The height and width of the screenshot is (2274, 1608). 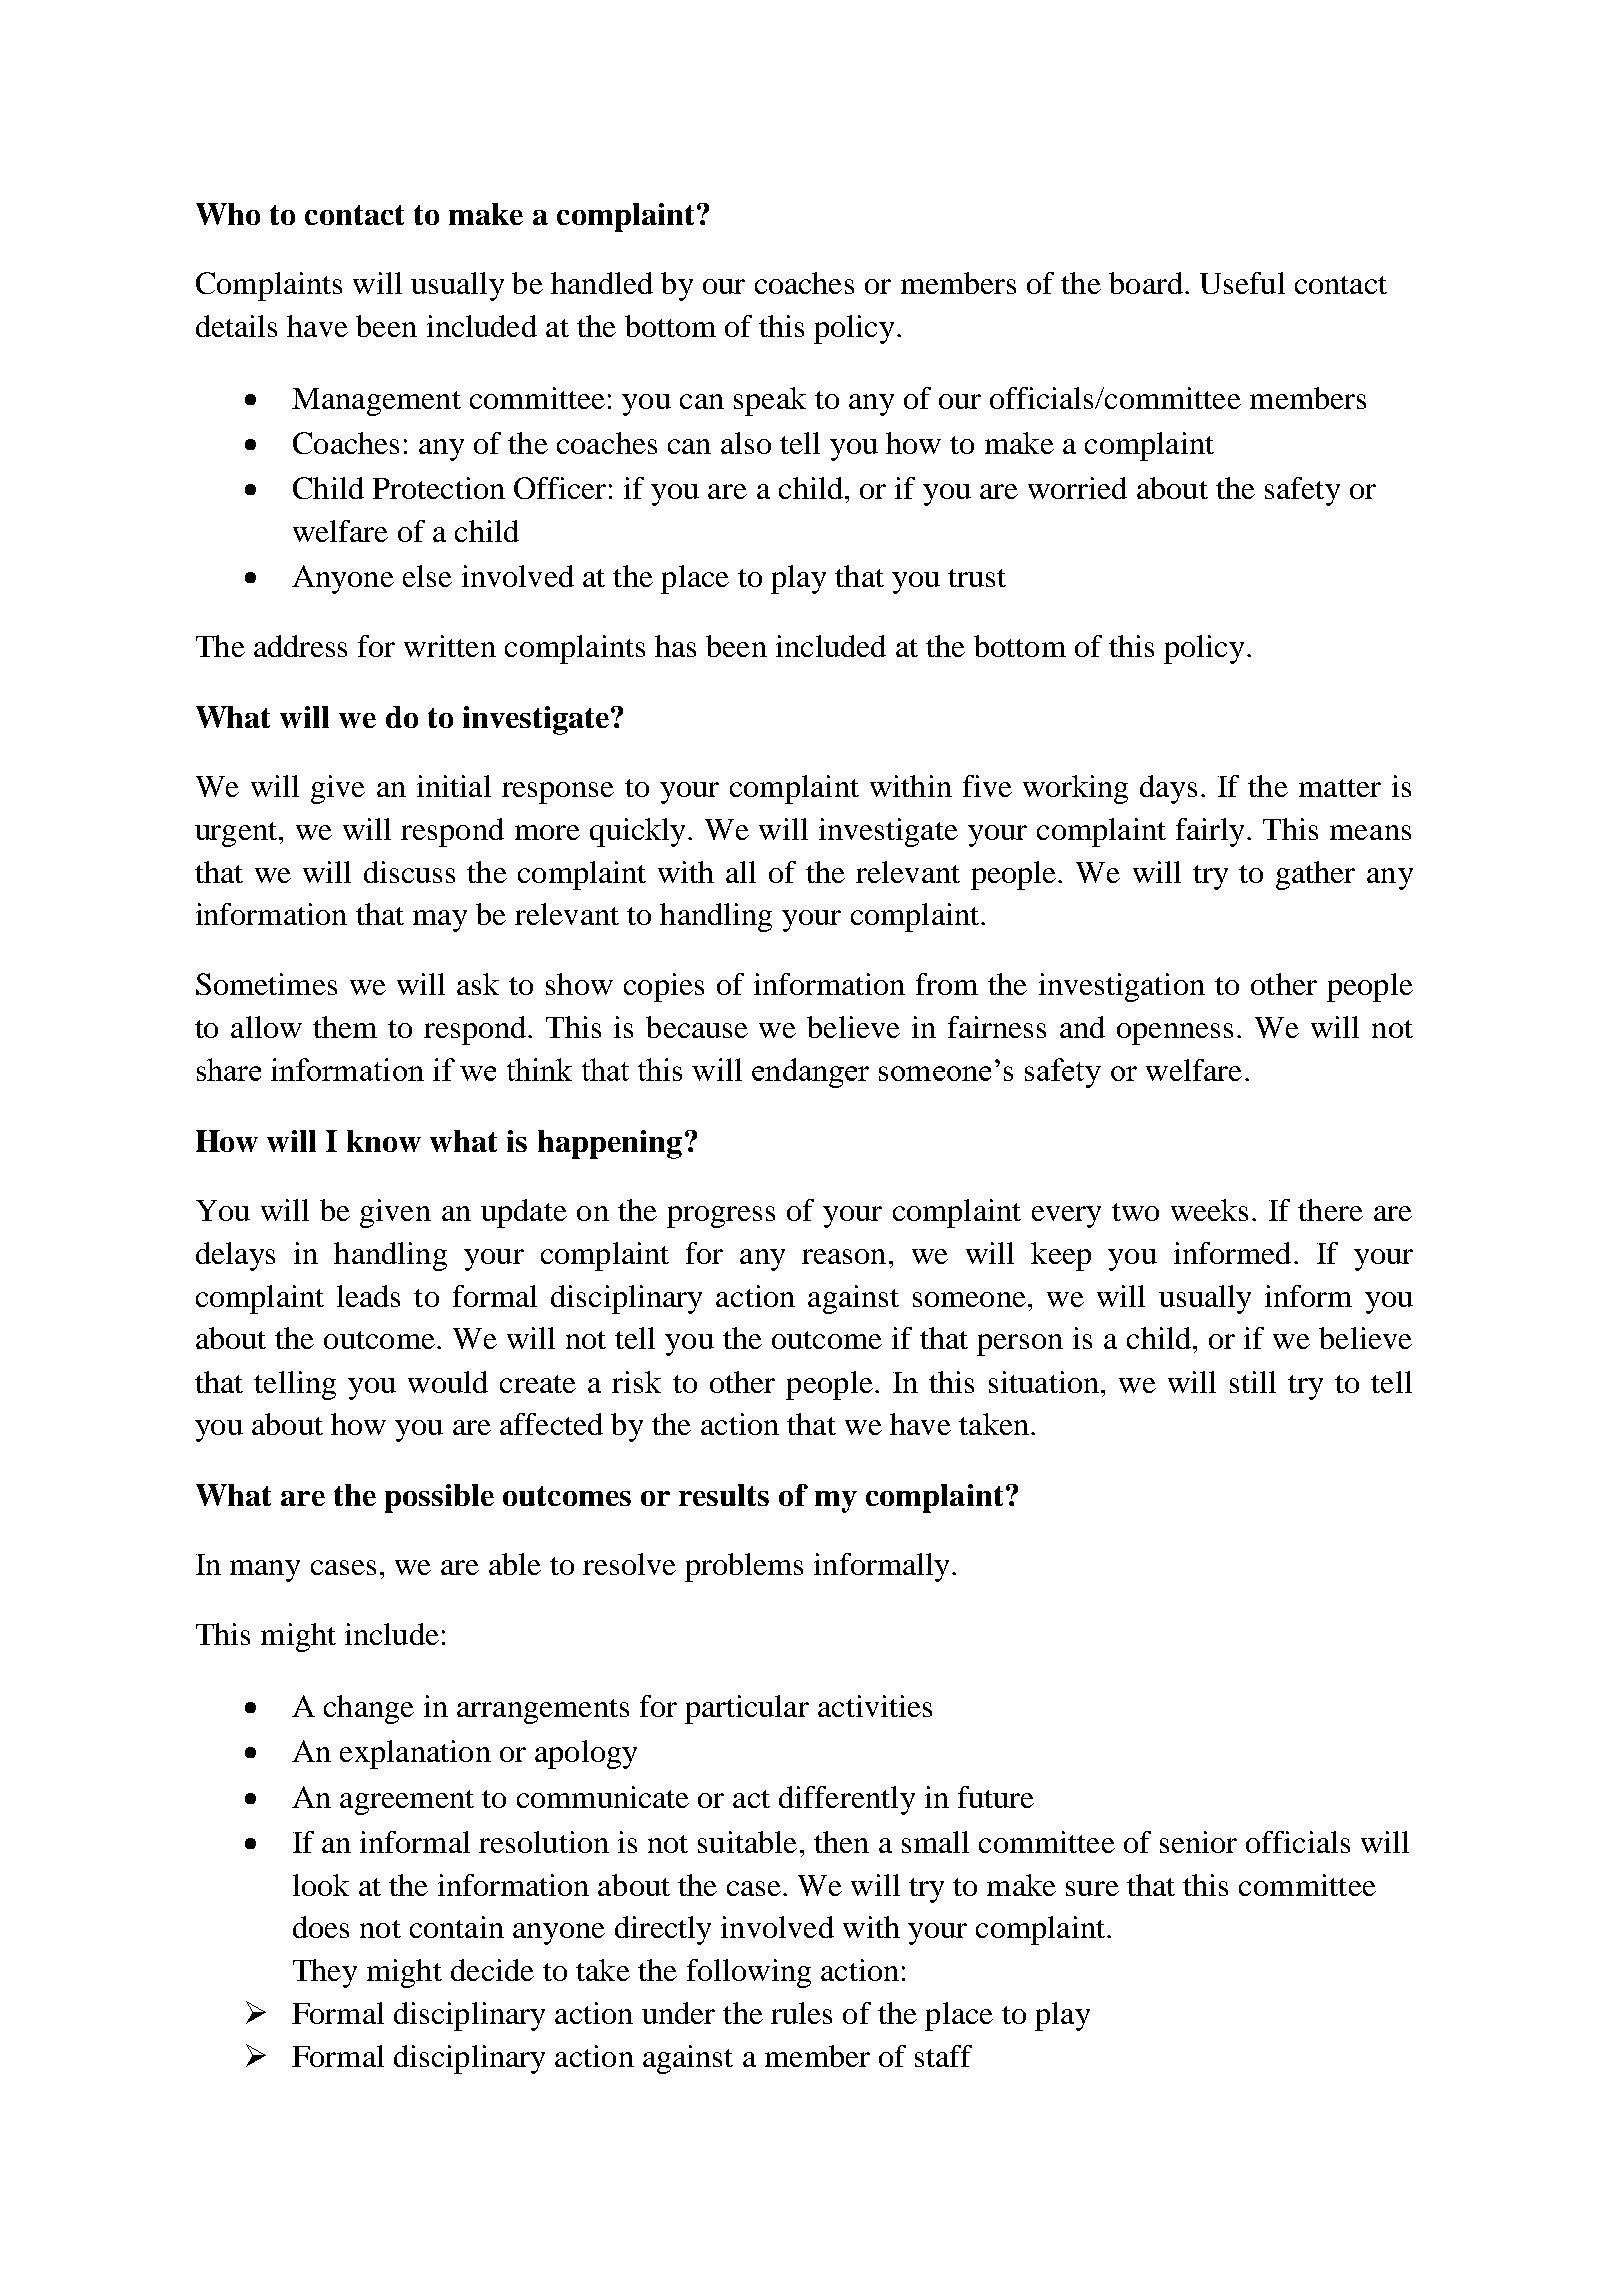 What do you see at coordinates (675, 646) in the screenshot?
I see `has` at bounding box center [675, 646].
